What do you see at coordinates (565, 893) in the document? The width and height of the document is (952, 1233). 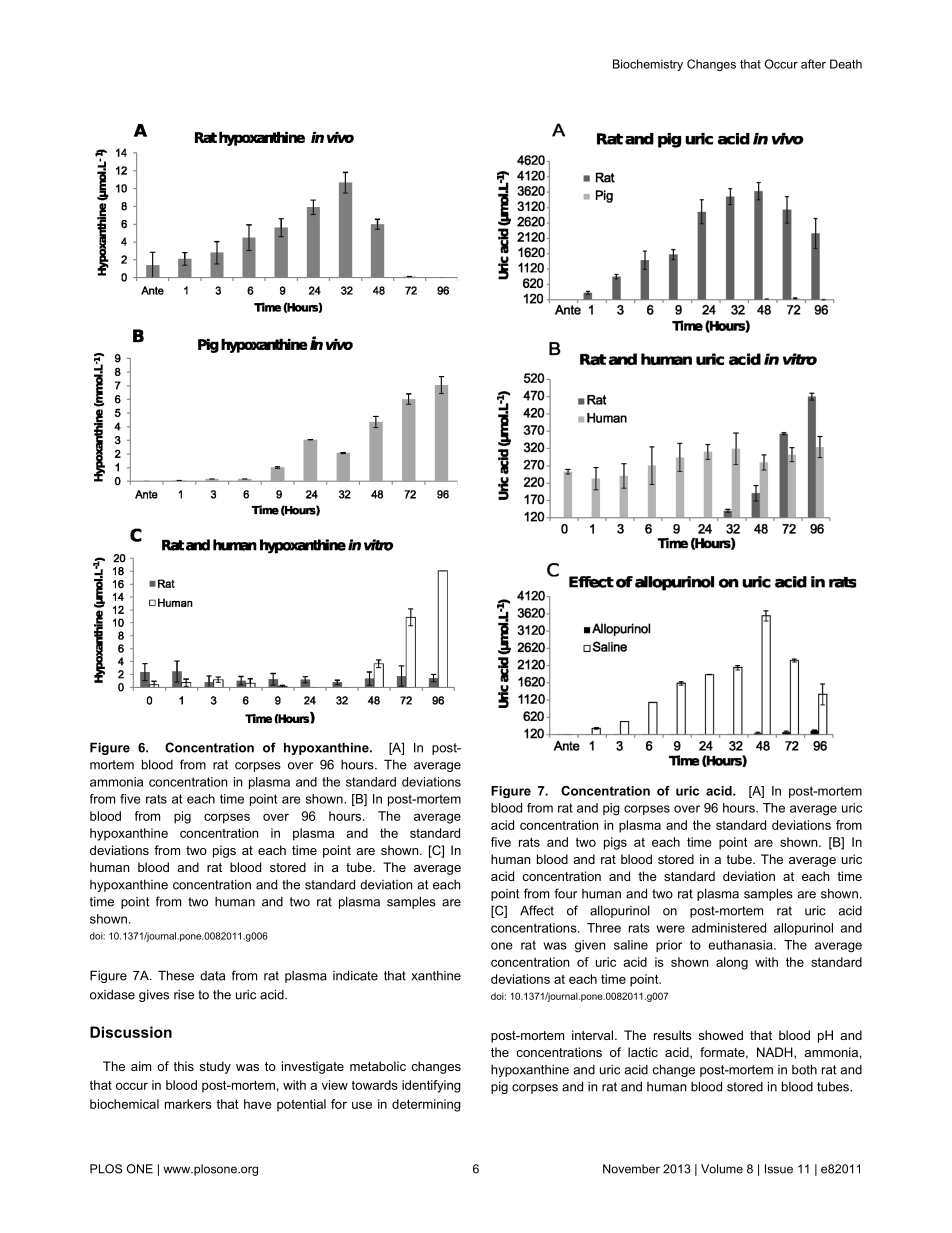 I see `four` at bounding box center [565, 893].
